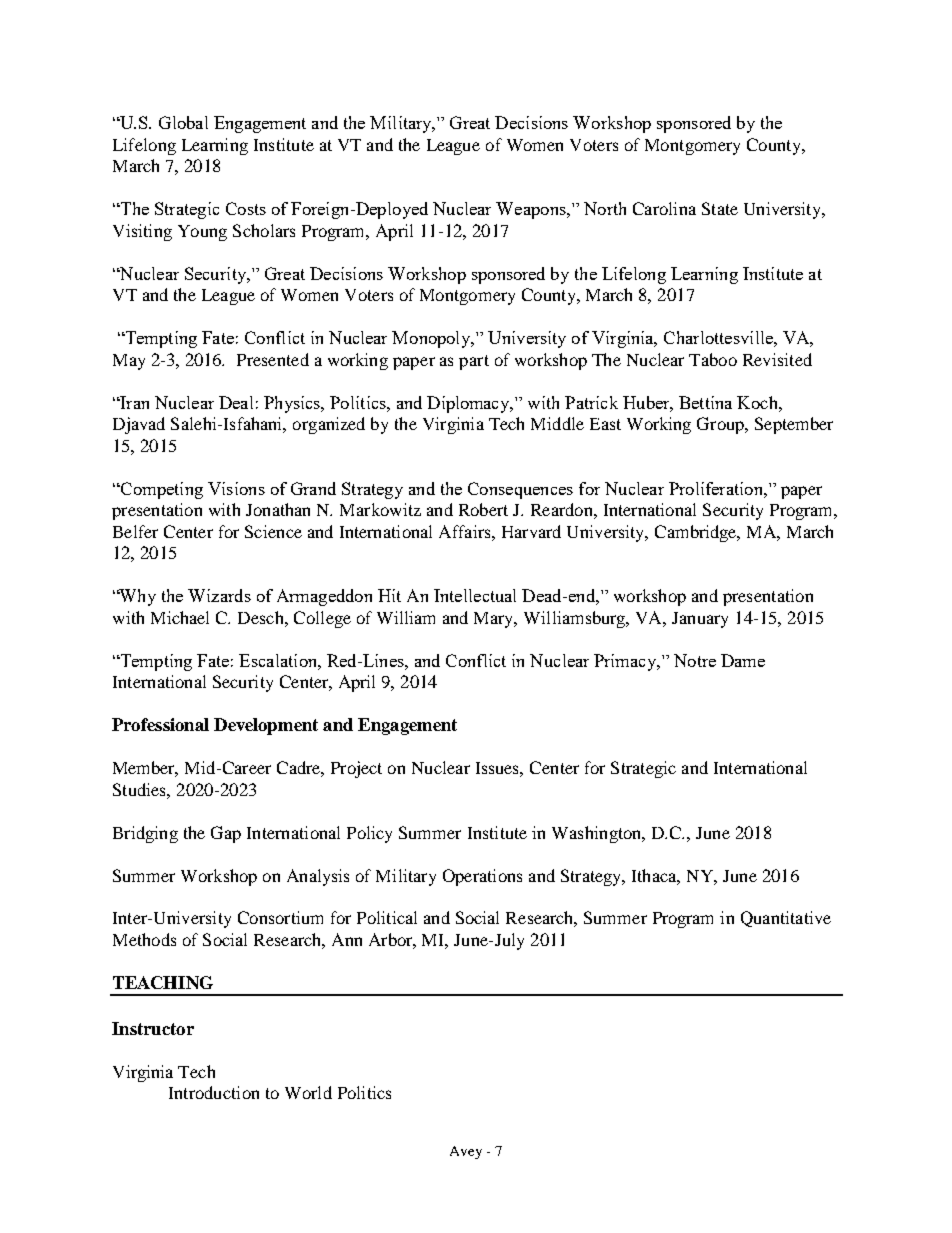 This screenshot has width=952, height=1233. I want to click on Gap, so click(226, 834).
